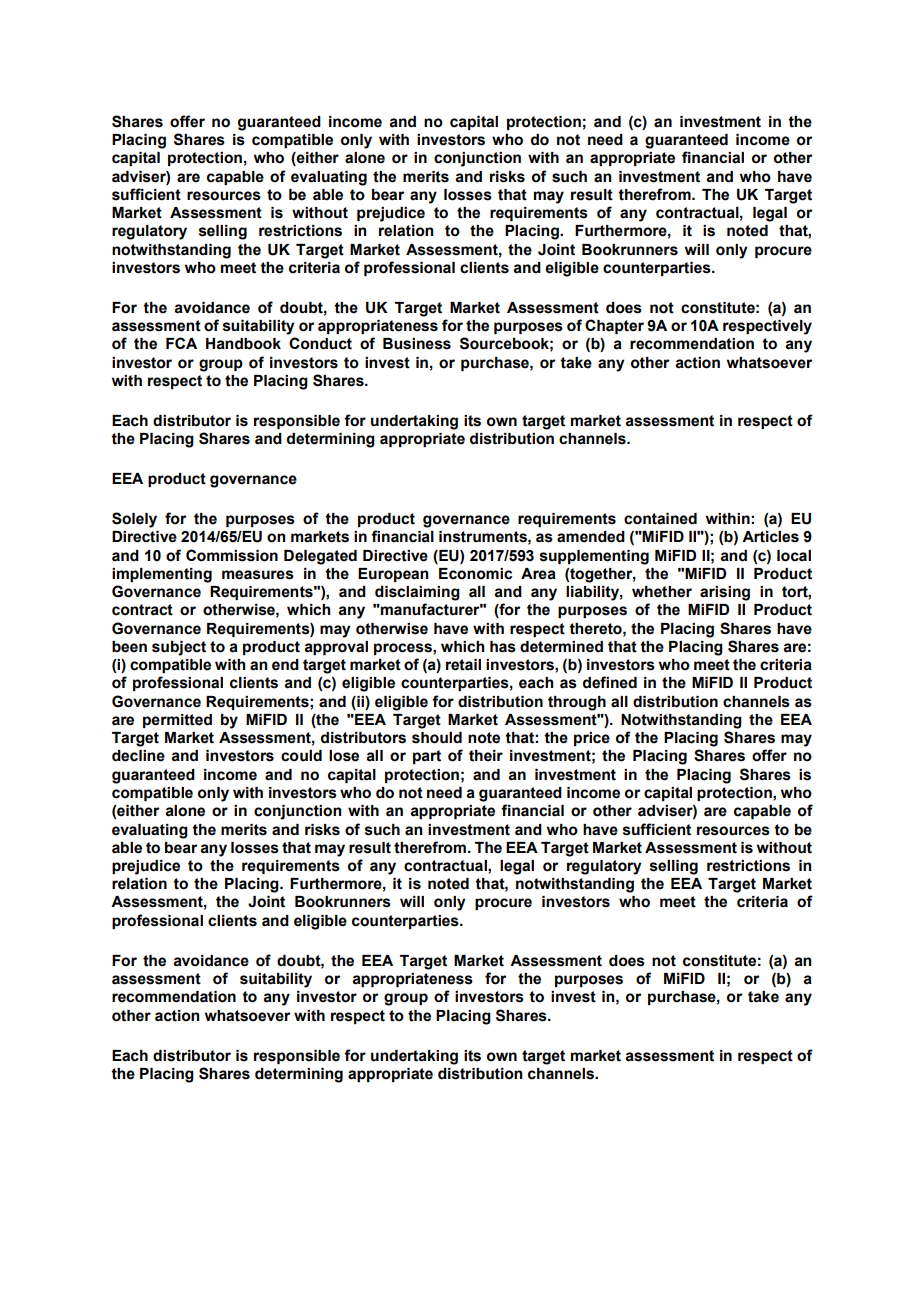 The image size is (924, 1308). What do you see at coordinates (437, 738) in the screenshot?
I see `should` at bounding box center [437, 738].
